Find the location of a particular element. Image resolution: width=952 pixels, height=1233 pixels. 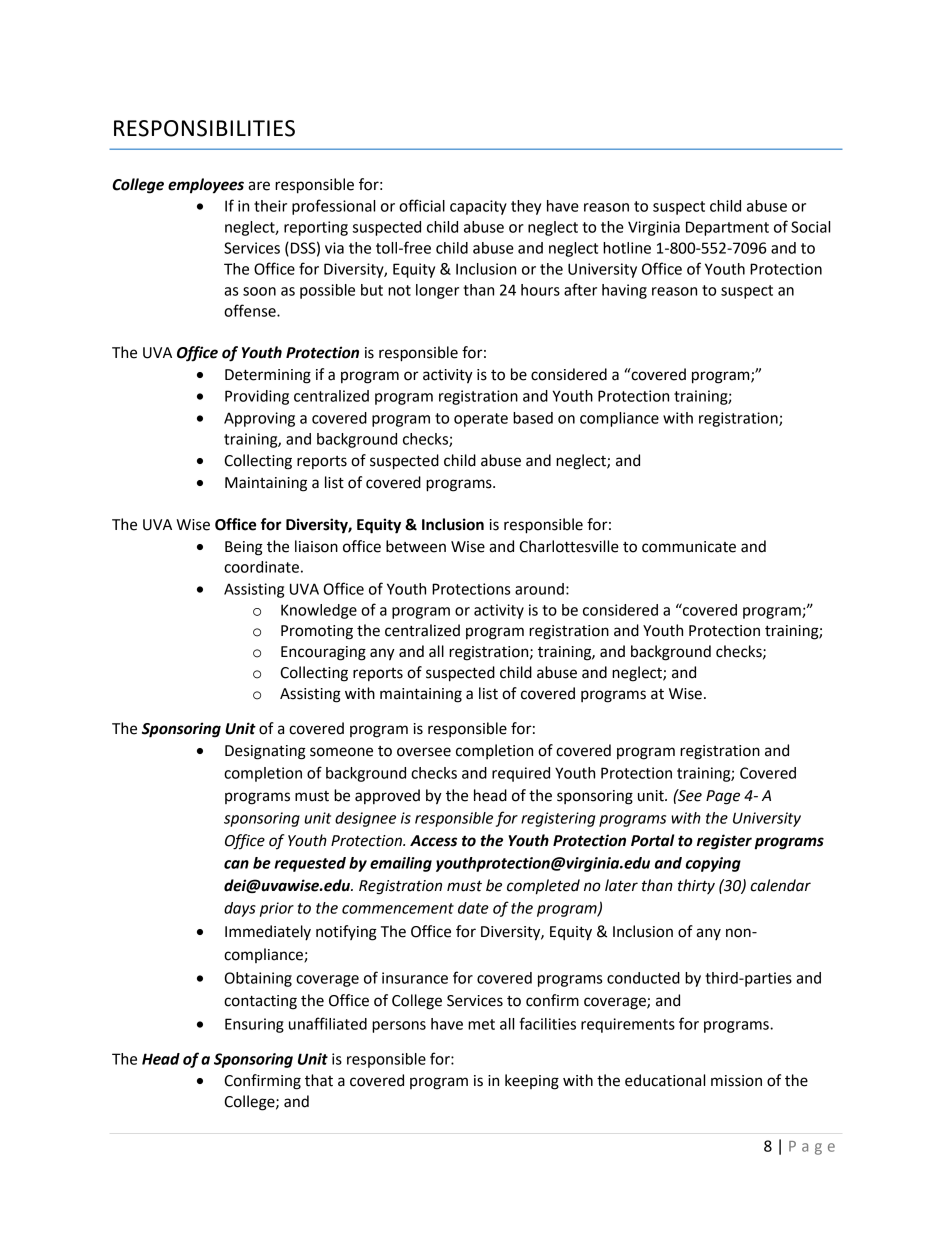

are is located at coordinates (259, 186).
